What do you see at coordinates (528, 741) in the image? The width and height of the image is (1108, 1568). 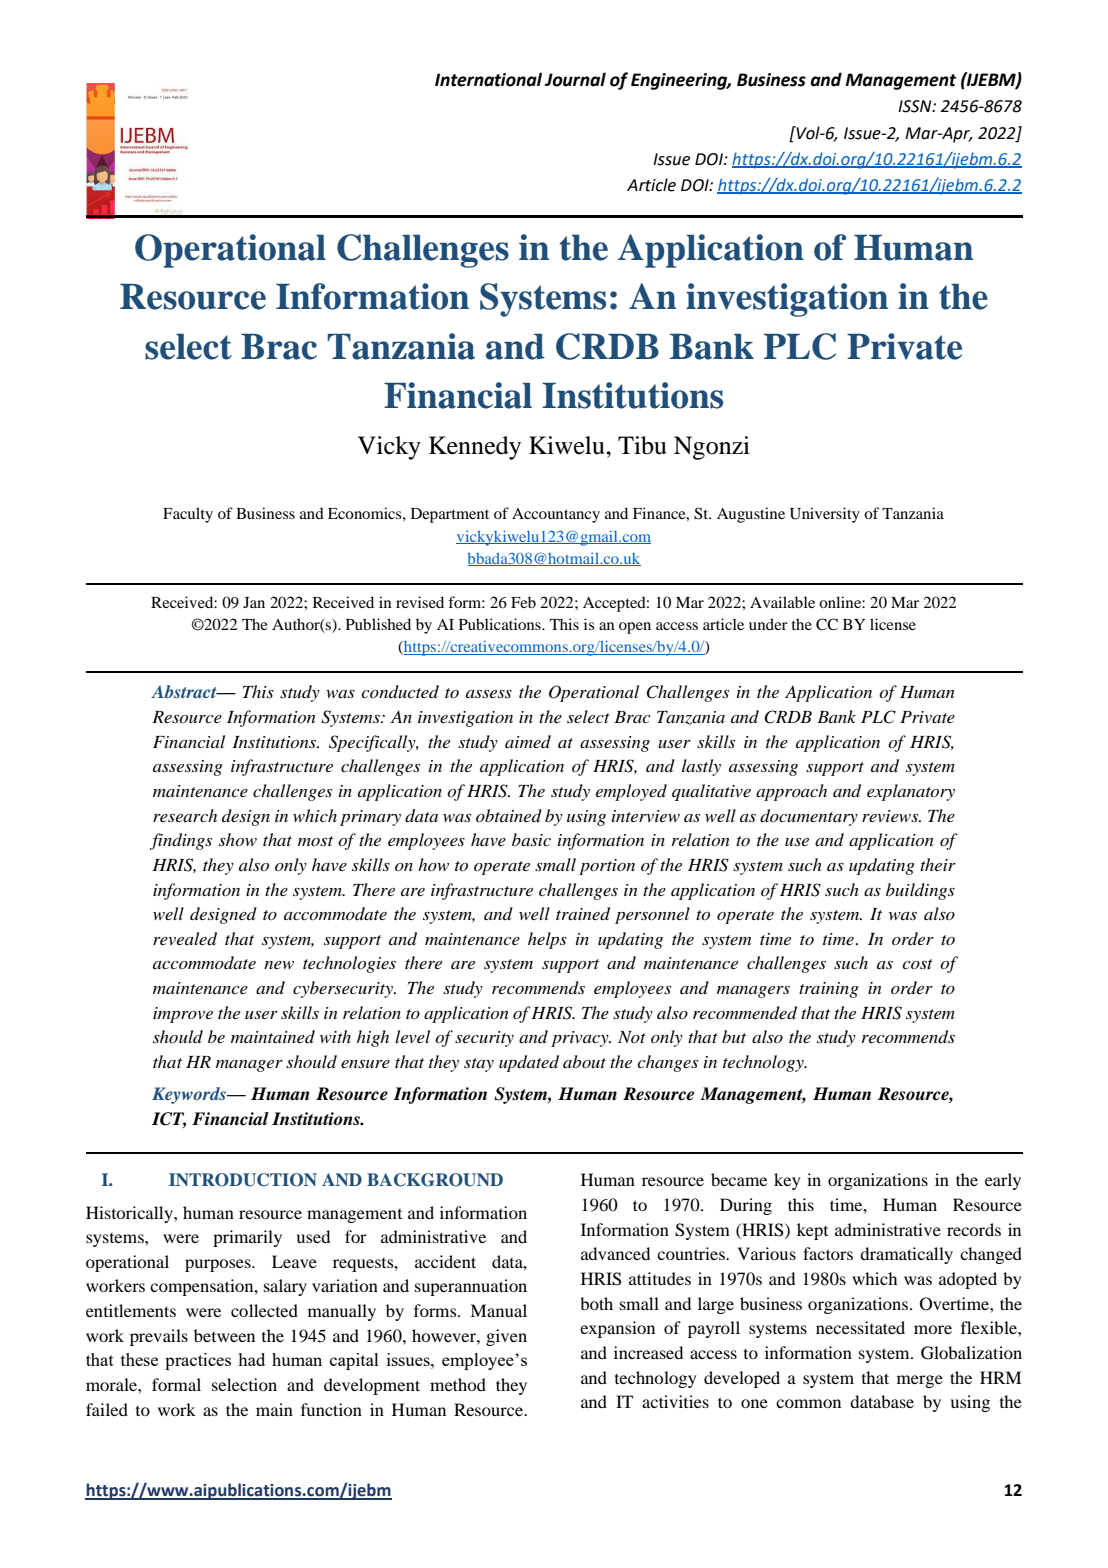 I see `aimed` at bounding box center [528, 741].
